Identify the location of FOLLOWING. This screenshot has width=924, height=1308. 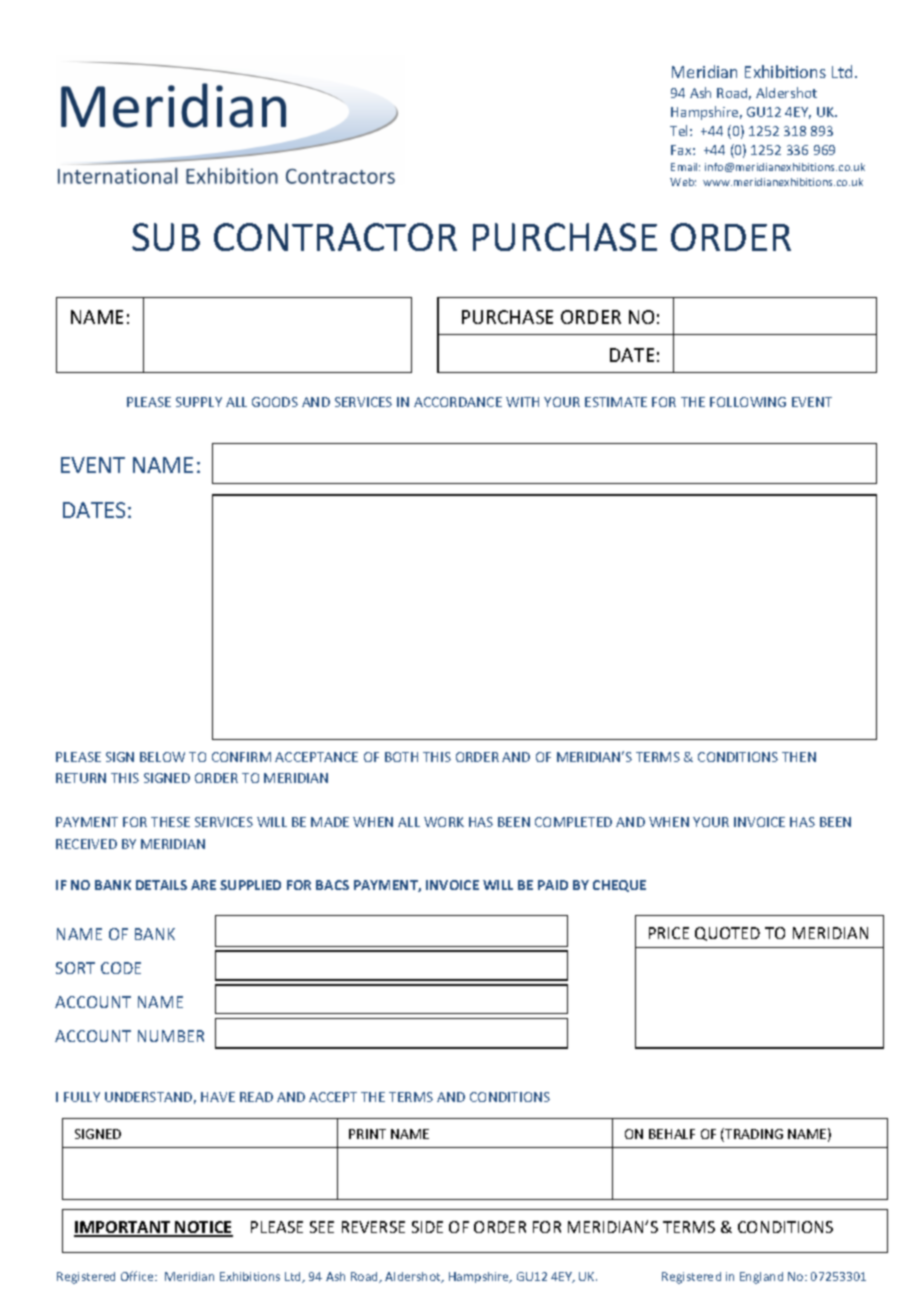
(748, 402).
